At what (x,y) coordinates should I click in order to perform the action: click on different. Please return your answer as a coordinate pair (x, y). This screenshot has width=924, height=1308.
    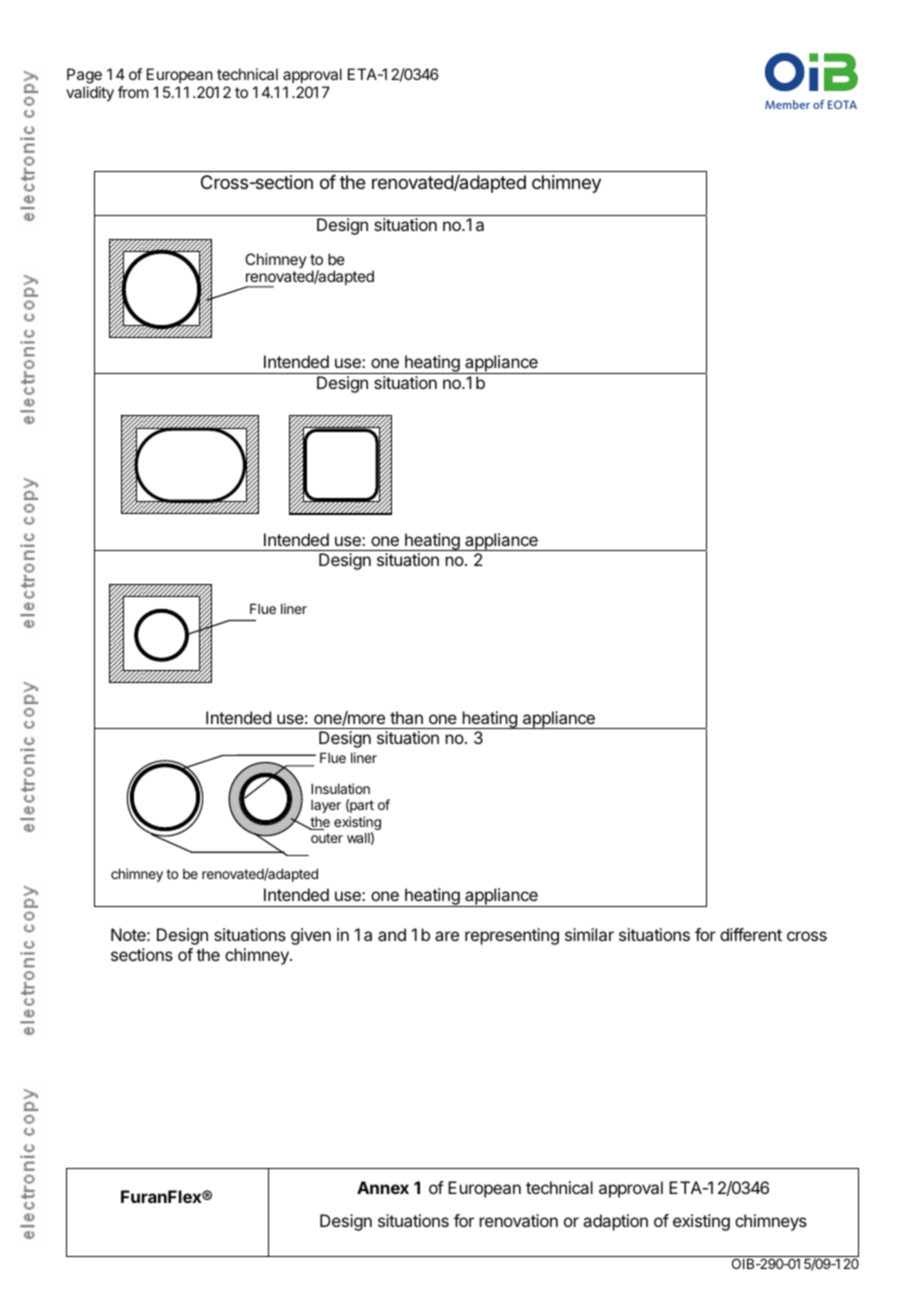
    Looking at the image, I should click on (751, 934).
